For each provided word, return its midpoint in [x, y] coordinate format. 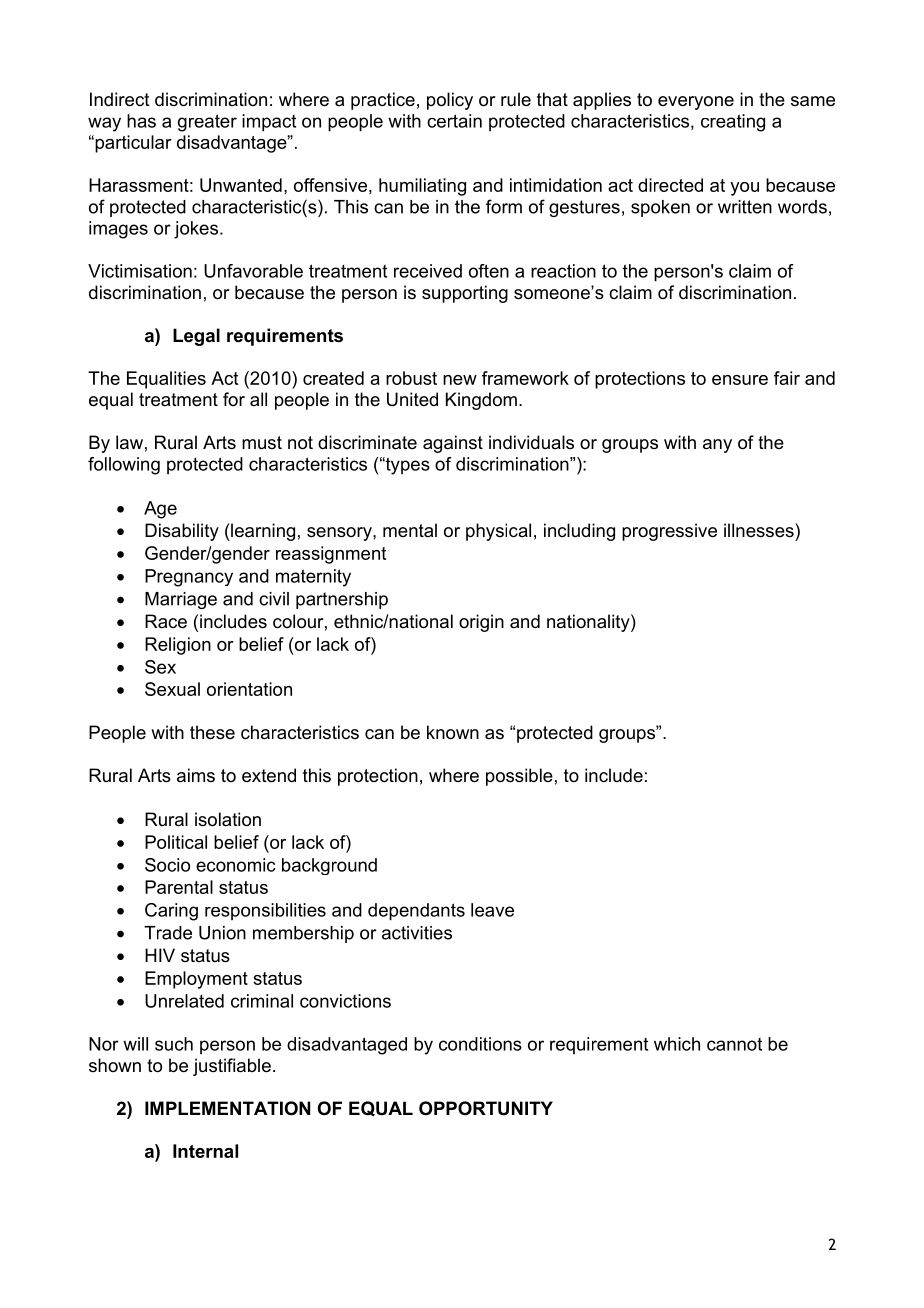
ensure [740, 380]
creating [733, 123]
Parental [179, 887]
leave [492, 910]
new [460, 380]
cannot [734, 1044]
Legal [196, 337]
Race [166, 621]
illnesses [760, 530]
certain [454, 121]
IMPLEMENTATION [228, 1108]
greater [207, 123]
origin [481, 623]
